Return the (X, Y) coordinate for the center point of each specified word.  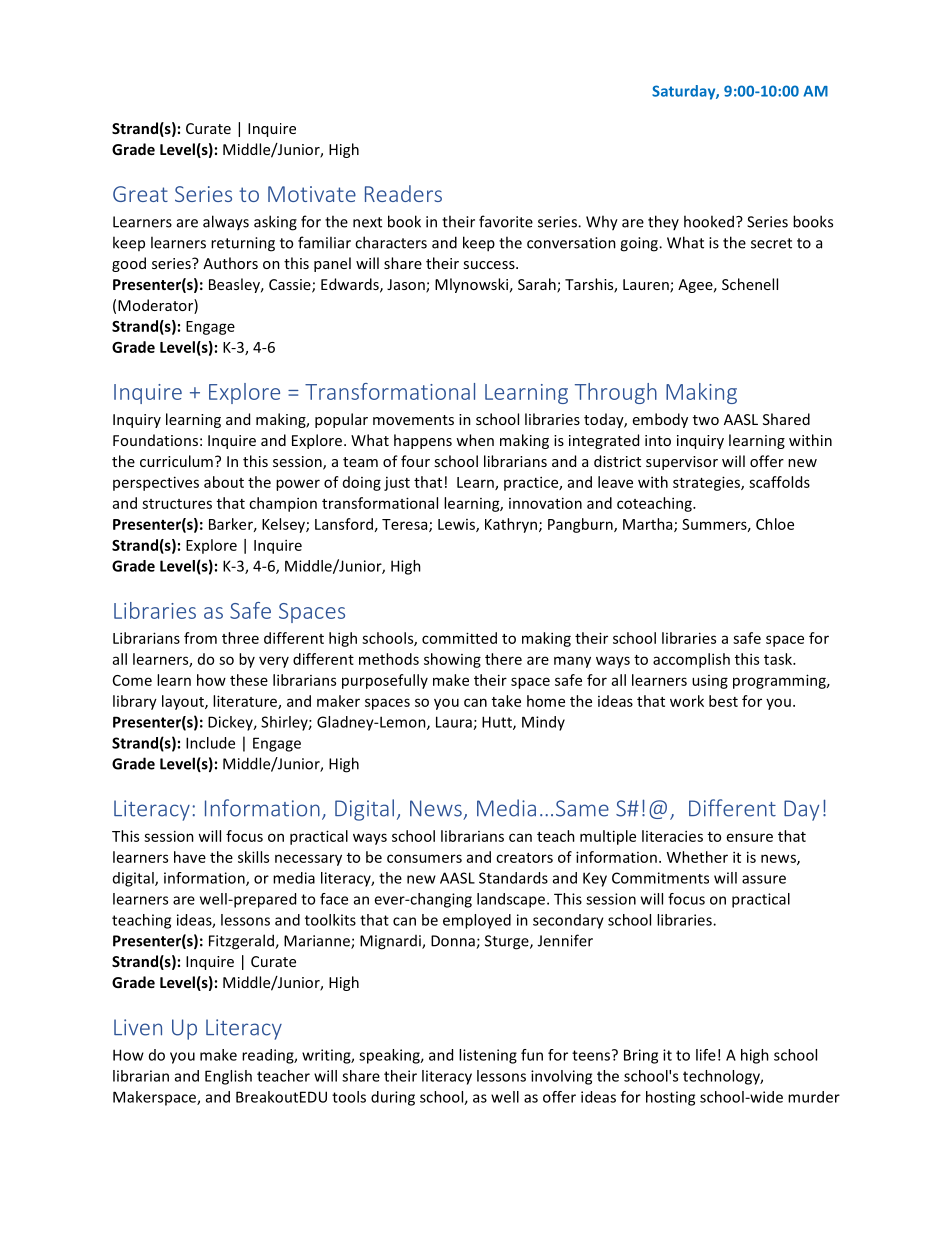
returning (243, 244)
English (228, 1077)
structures (177, 504)
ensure (750, 837)
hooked (709, 221)
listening (488, 1056)
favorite (506, 221)
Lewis (457, 525)
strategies (707, 483)
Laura (455, 723)
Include (210, 743)
